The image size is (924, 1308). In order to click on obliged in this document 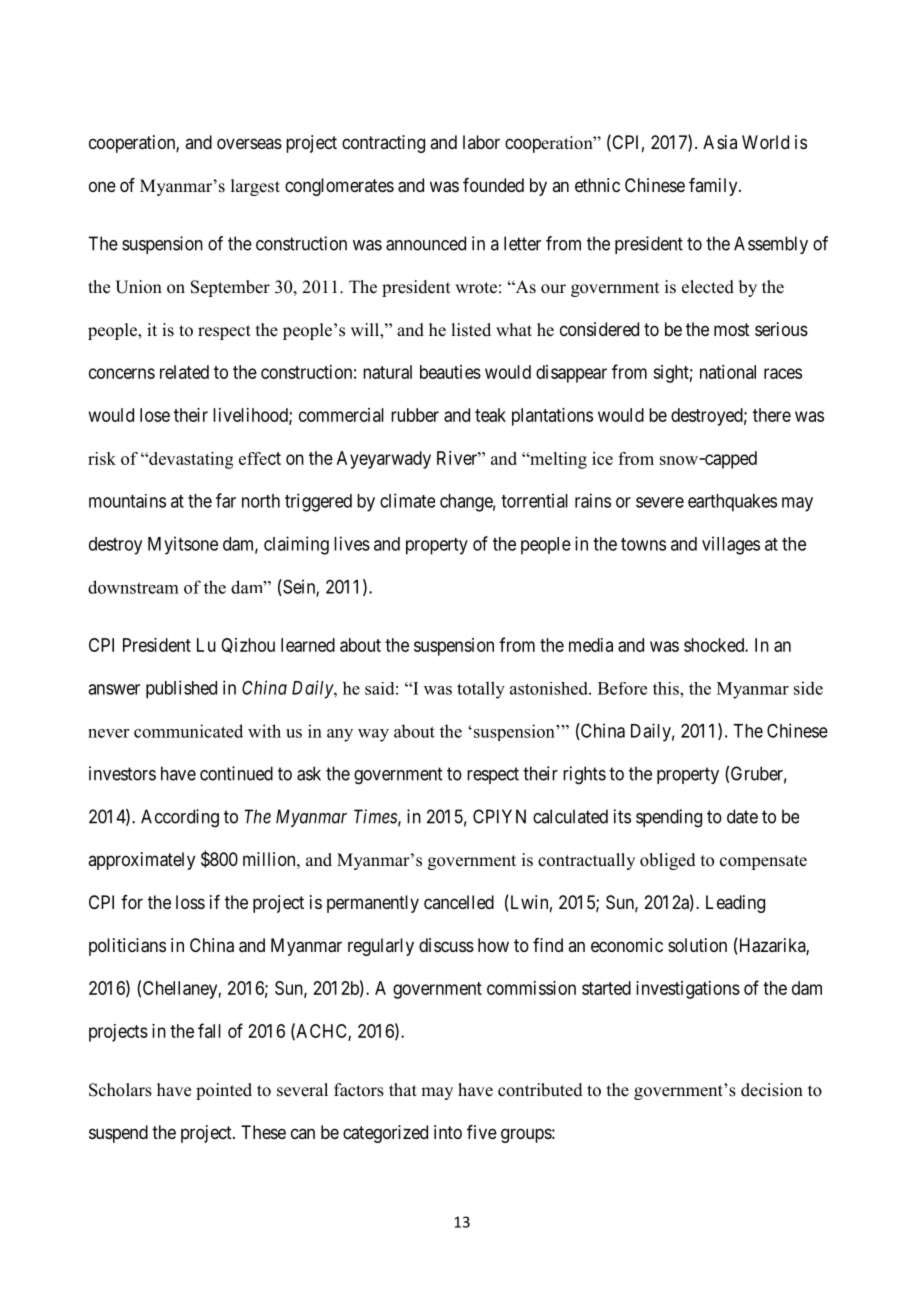, I will do `click(668, 861)`.
